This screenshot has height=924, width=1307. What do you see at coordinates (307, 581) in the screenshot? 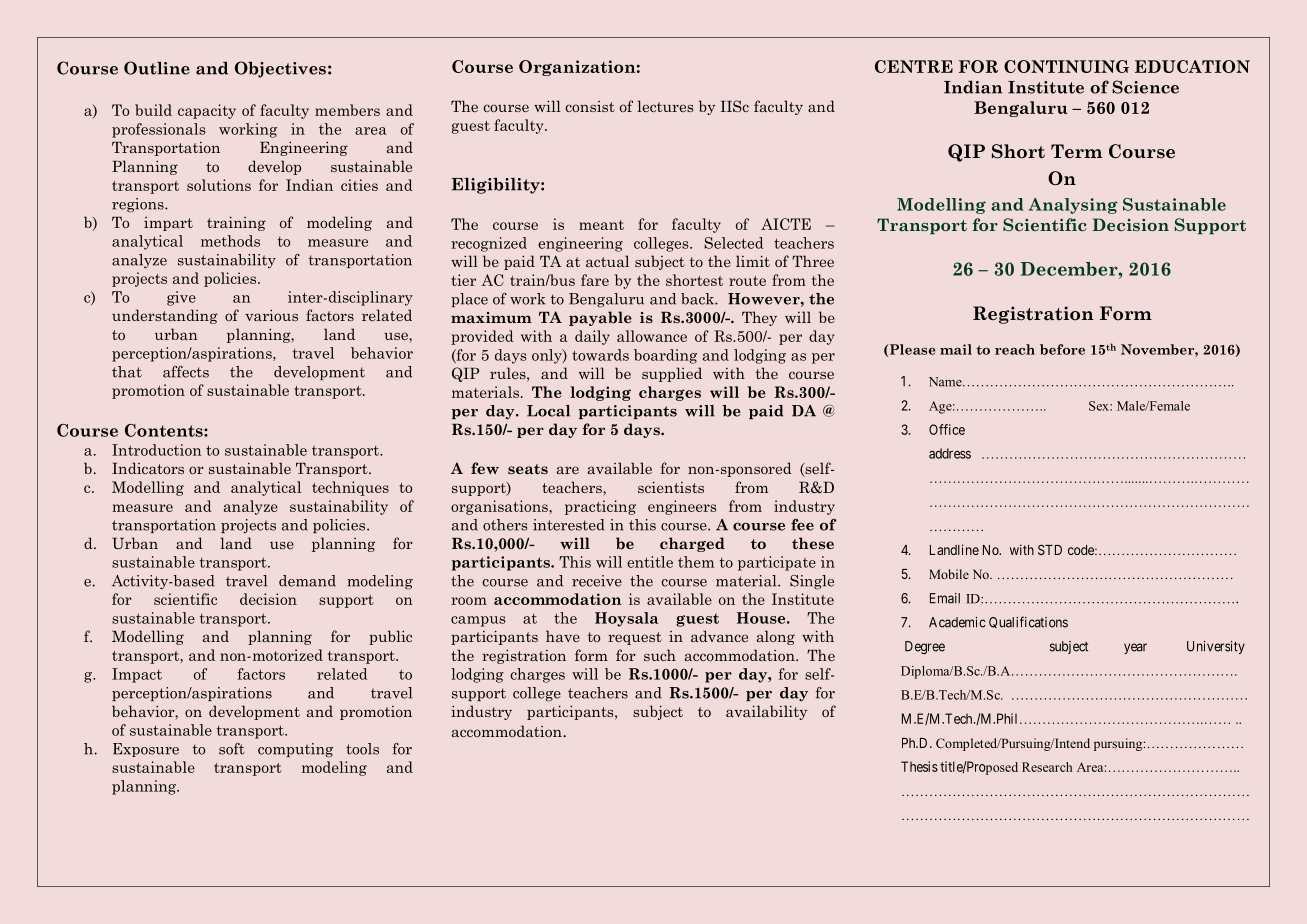
I see `demand` at bounding box center [307, 581].
